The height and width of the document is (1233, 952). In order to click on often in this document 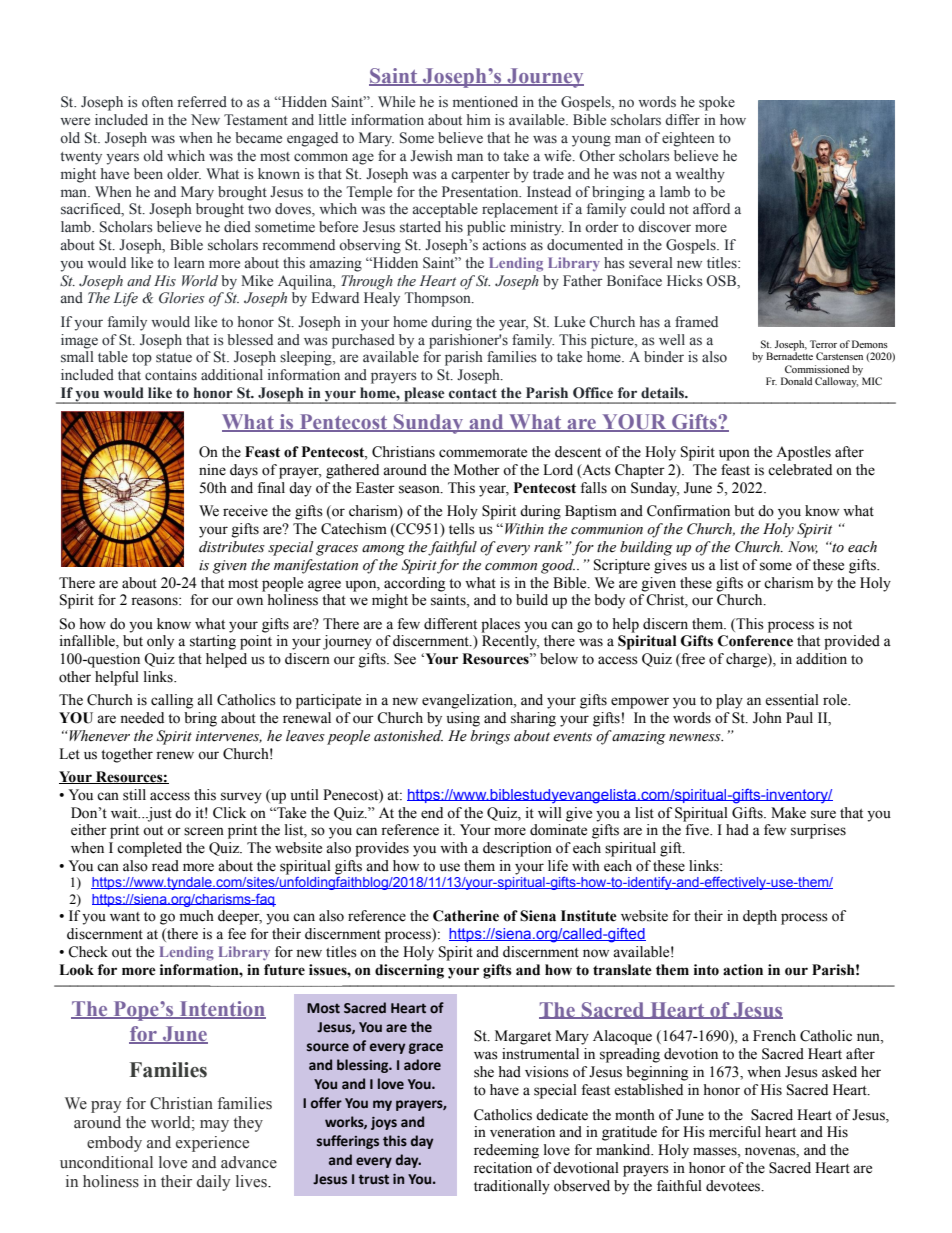, I will do `click(157, 102)`.
